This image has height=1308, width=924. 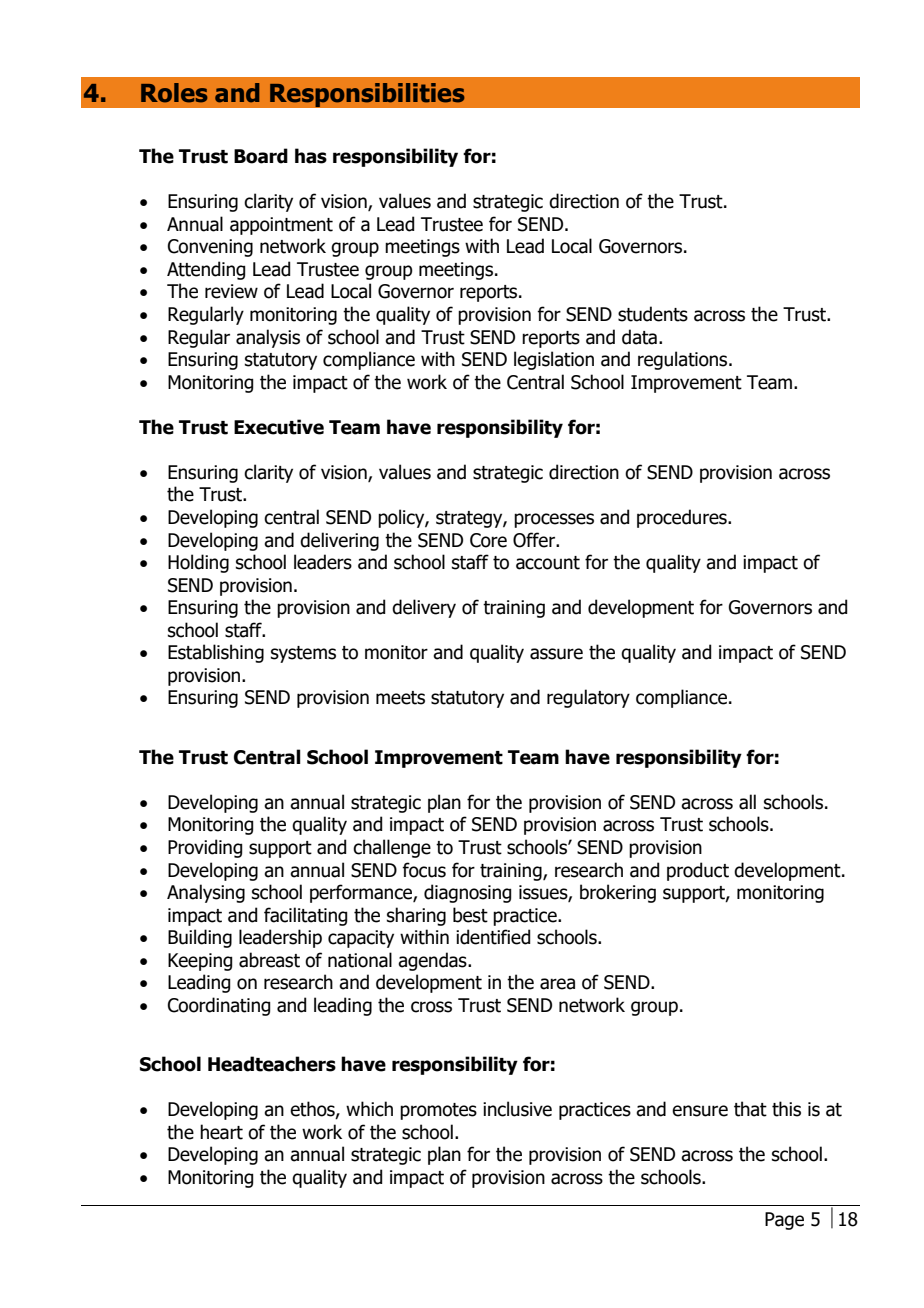 I want to click on has, so click(x=311, y=156).
